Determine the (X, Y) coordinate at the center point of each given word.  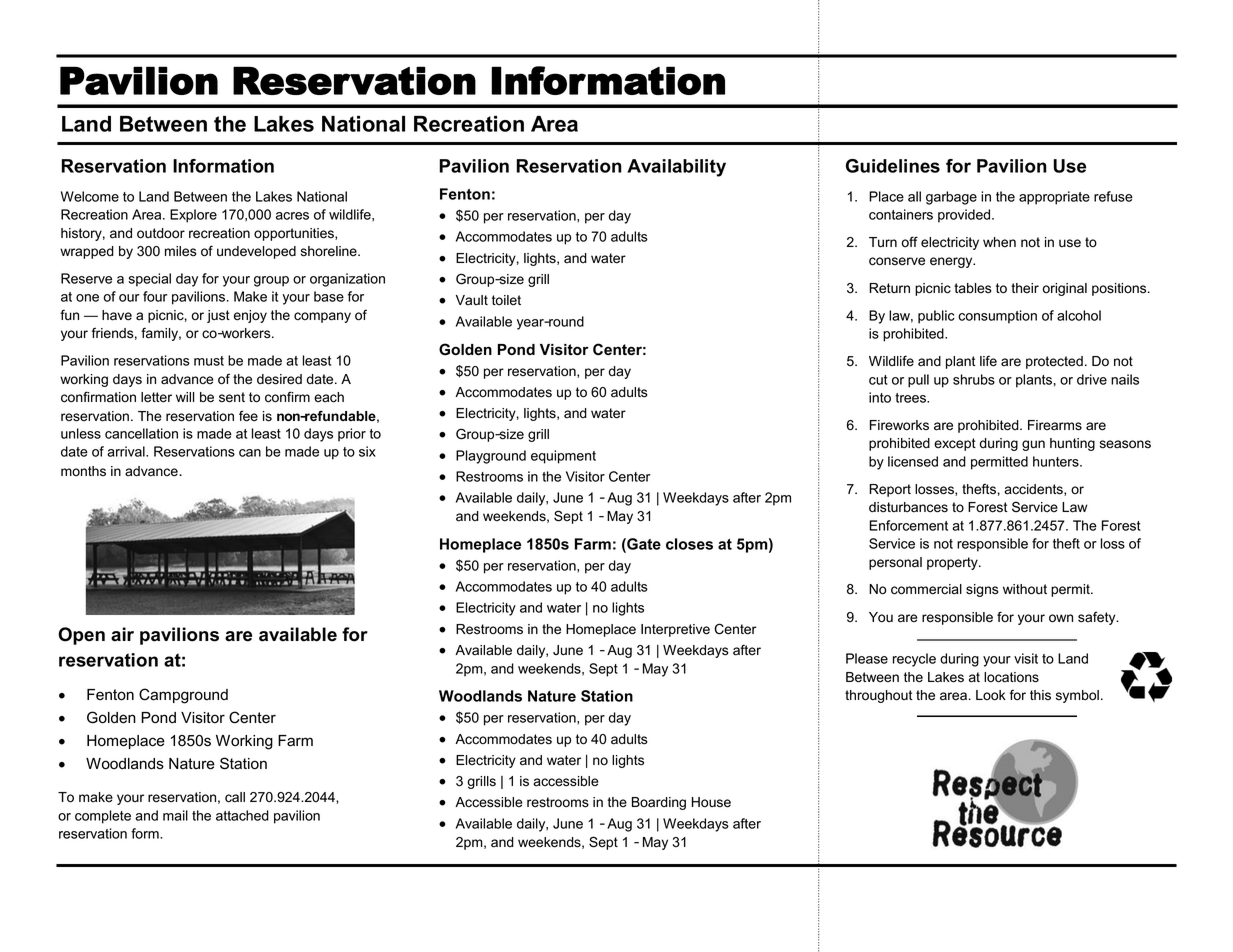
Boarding (659, 803)
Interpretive (675, 630)
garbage (951, 198)
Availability (676, 168)
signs (982, 590)
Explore (193, 216)
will (185, 397)
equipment (563, 457)
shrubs (974, 379)
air (122, 634)
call (235, 797)
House (711, 802)
